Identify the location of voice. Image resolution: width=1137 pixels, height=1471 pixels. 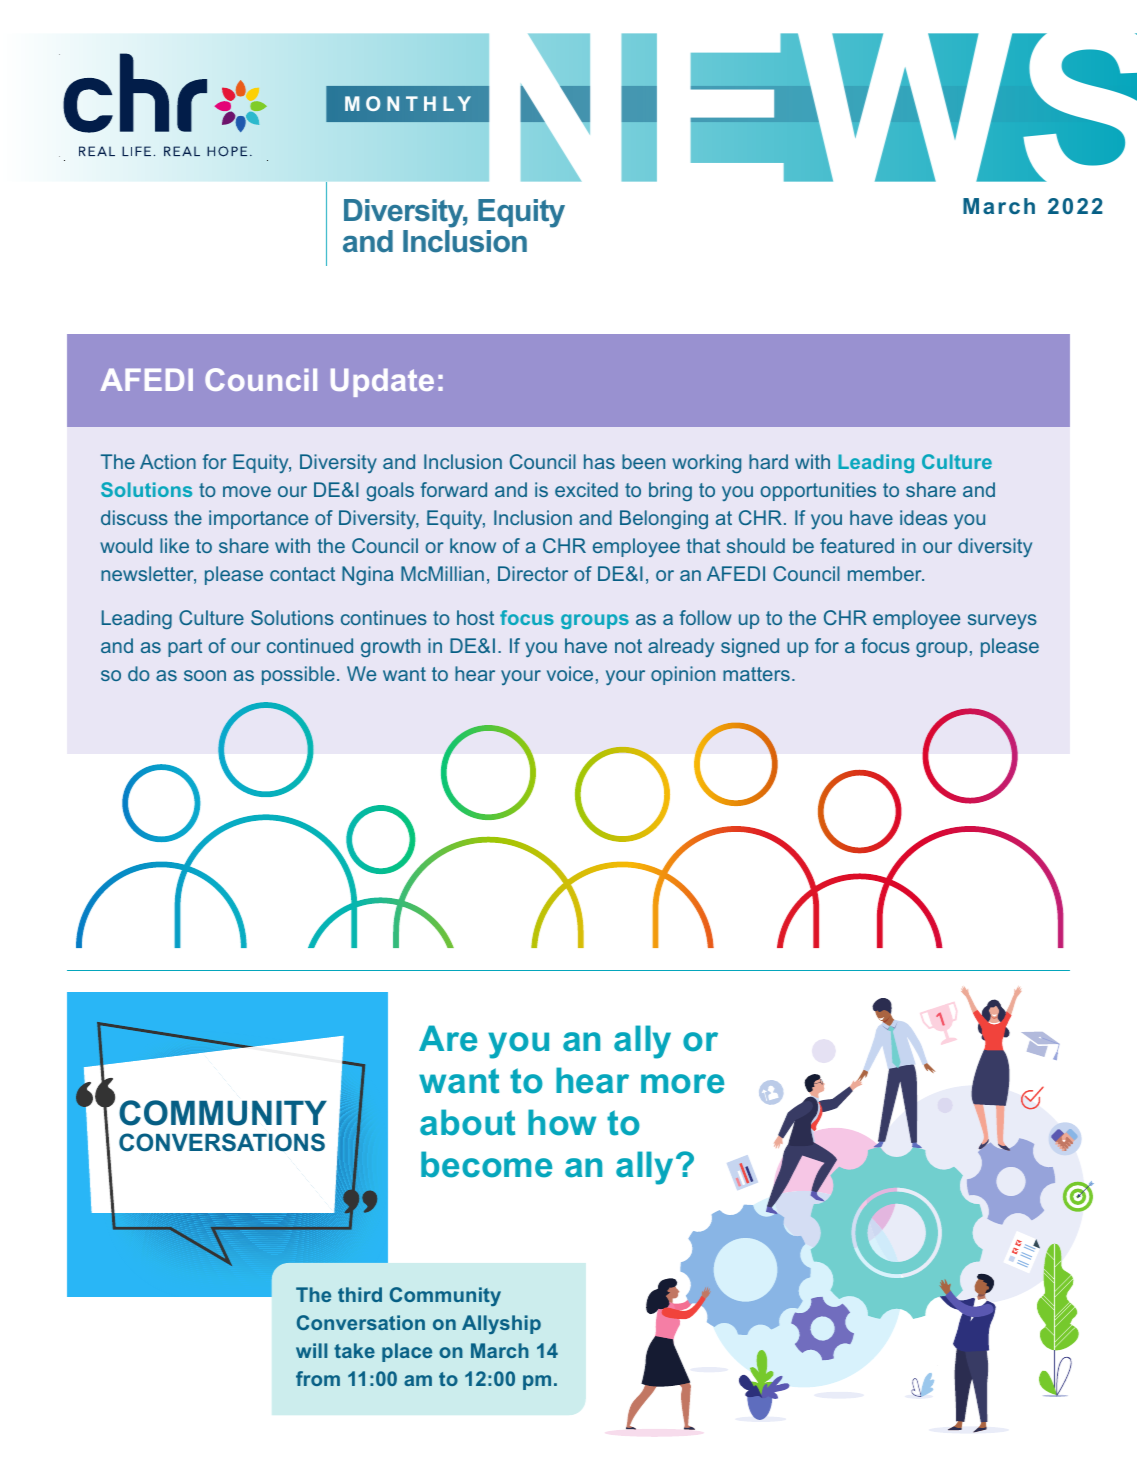
(570, 673).
